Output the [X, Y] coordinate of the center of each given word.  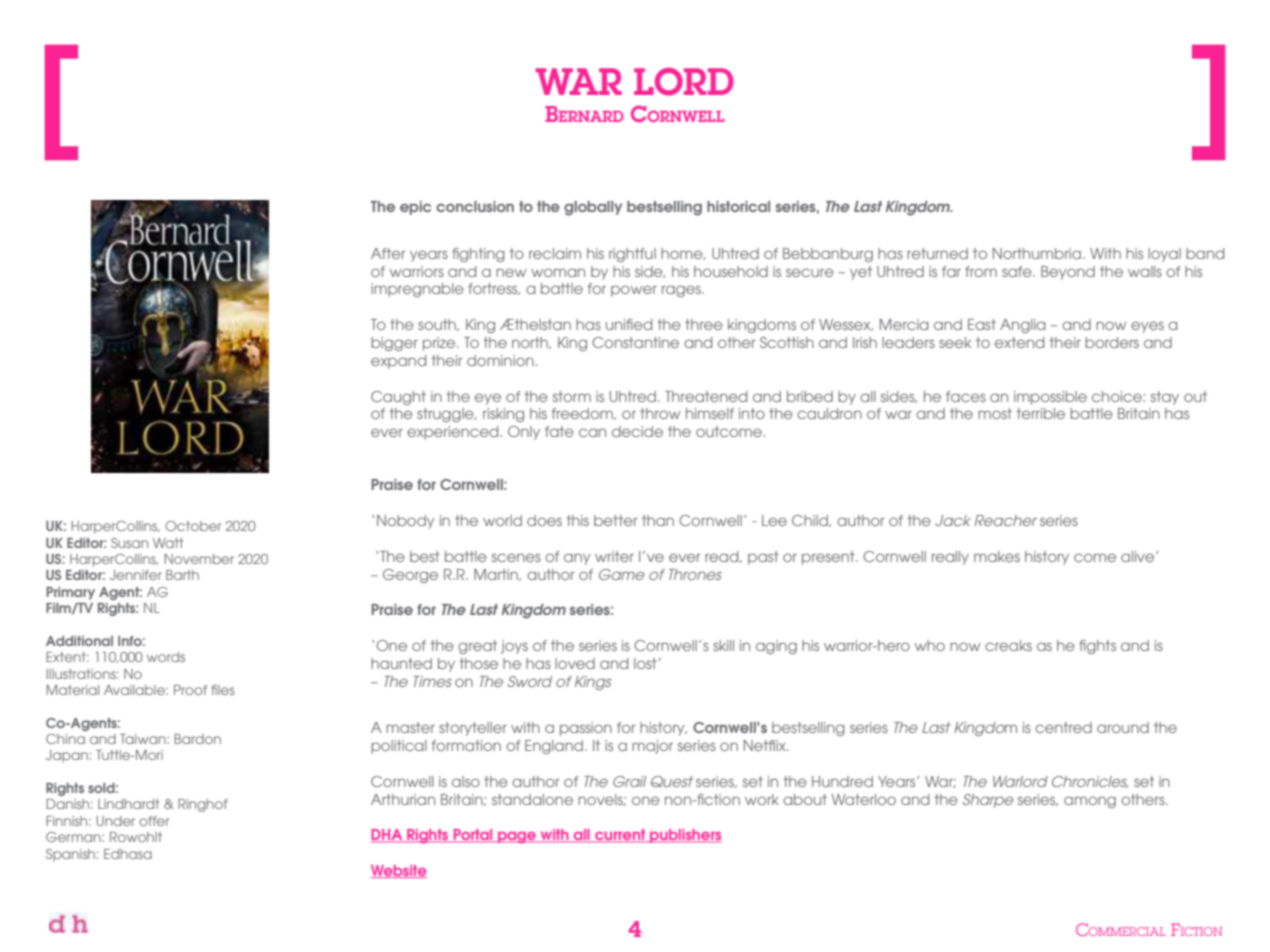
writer [614, 556]
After [388, 253]
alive [1139, 556]
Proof [190, 690]
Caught [398, 398]
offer [154, 821]
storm [572, 396]
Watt [168, 543]
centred [1063, 727]
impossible [1050, 398]
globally [593, 208]
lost [646, 663]
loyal [1164, 255]
